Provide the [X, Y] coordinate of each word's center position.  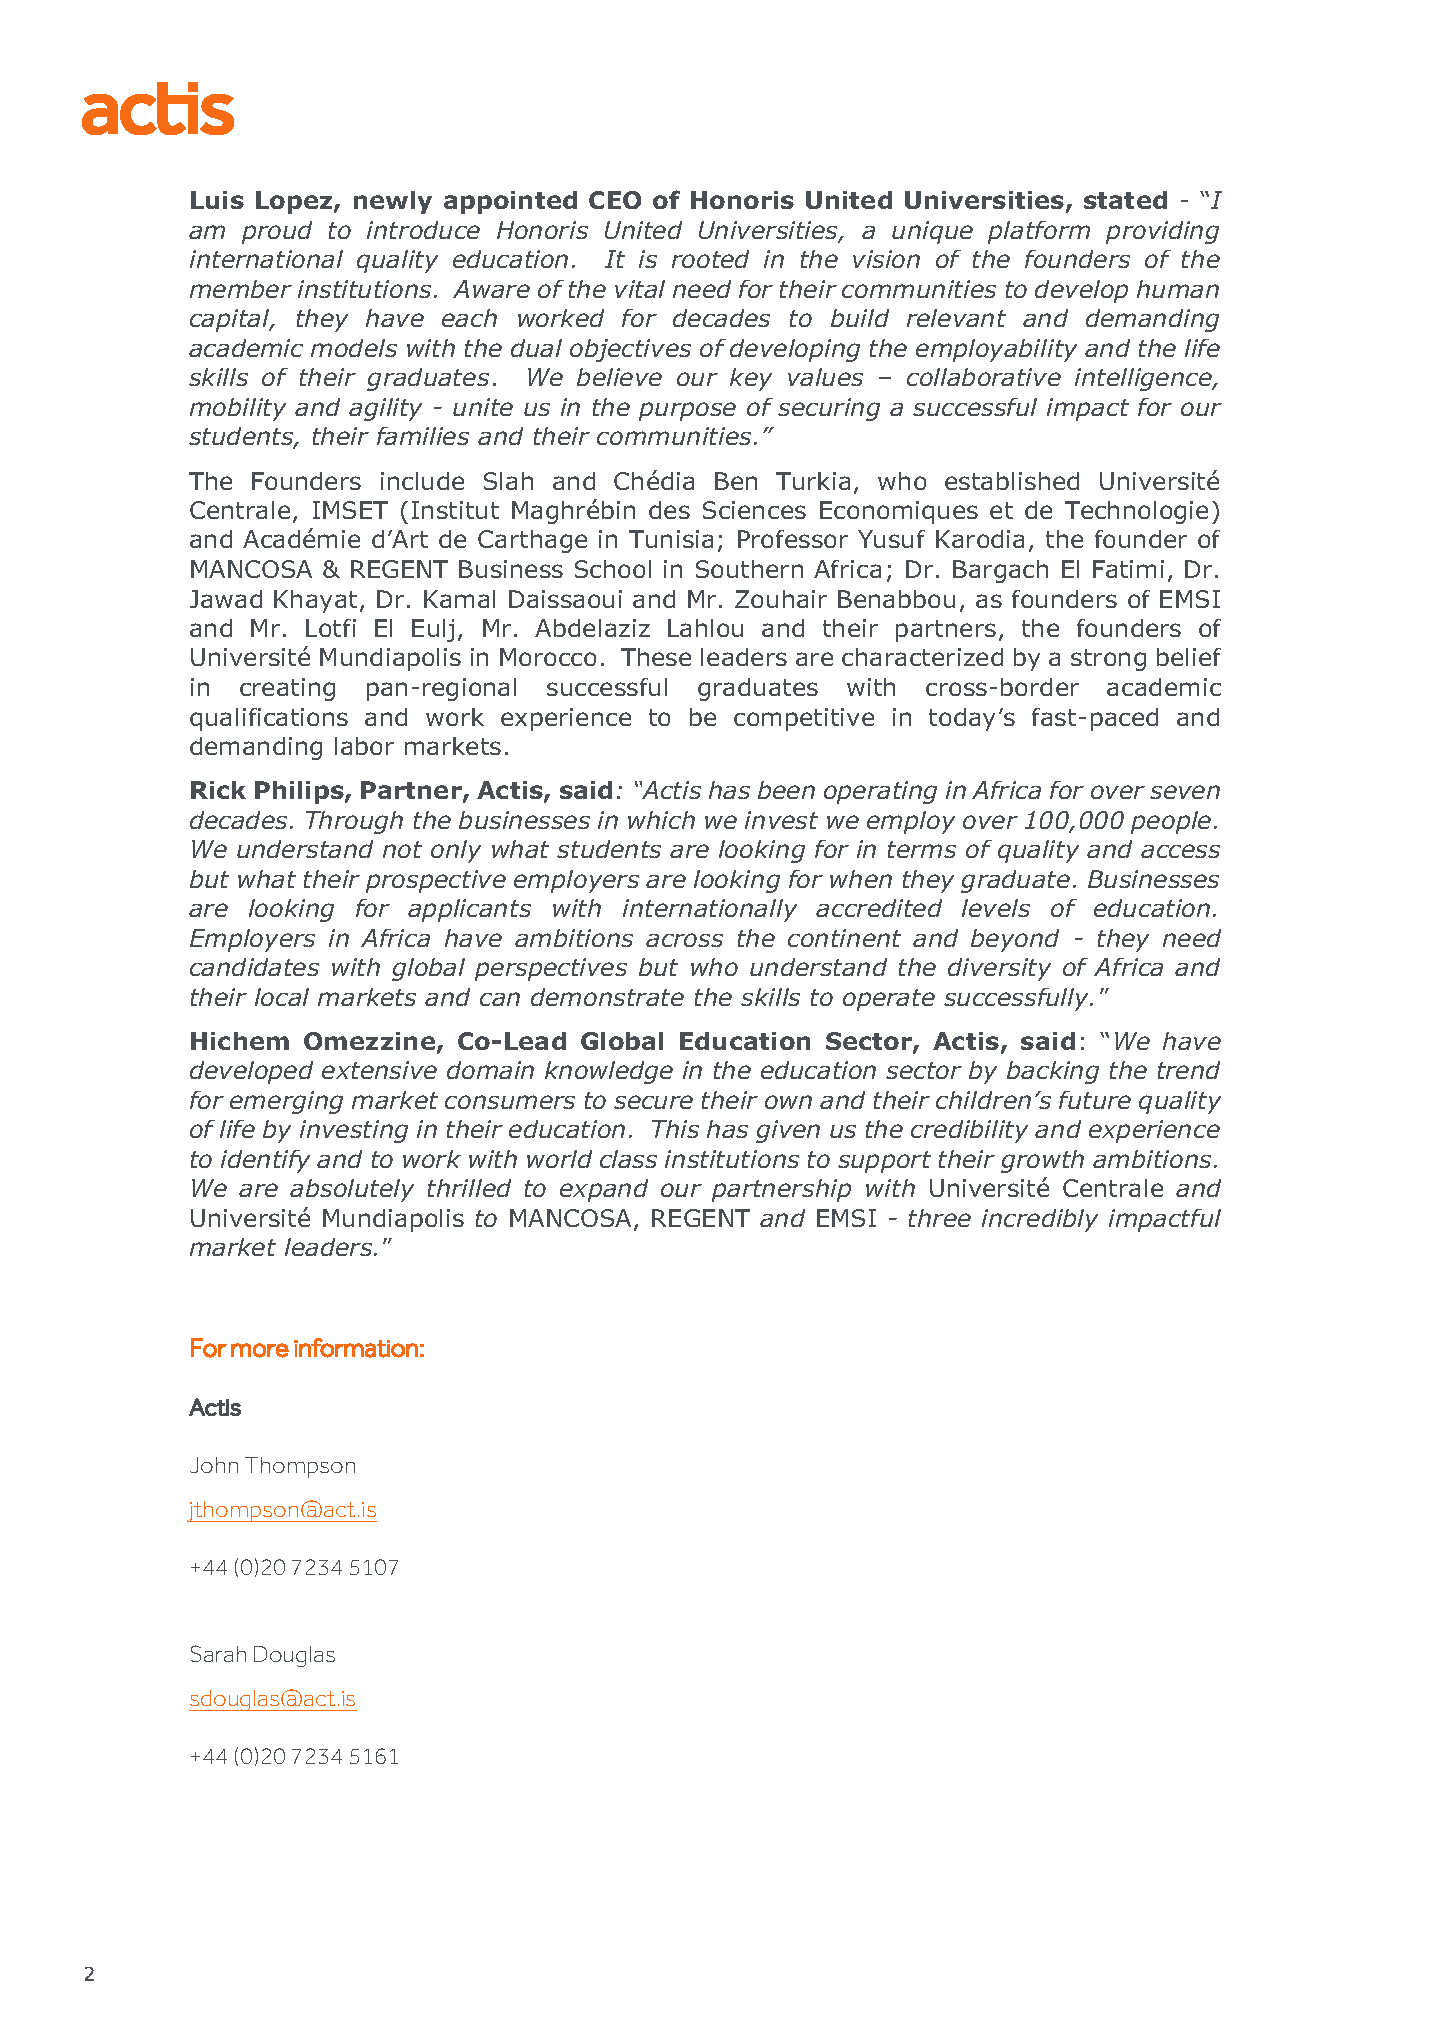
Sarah [218, 1653]
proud [277, 232]
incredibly [1040, 1220]
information [356, 1348]
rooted [710, 259]
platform [1039, 232]
